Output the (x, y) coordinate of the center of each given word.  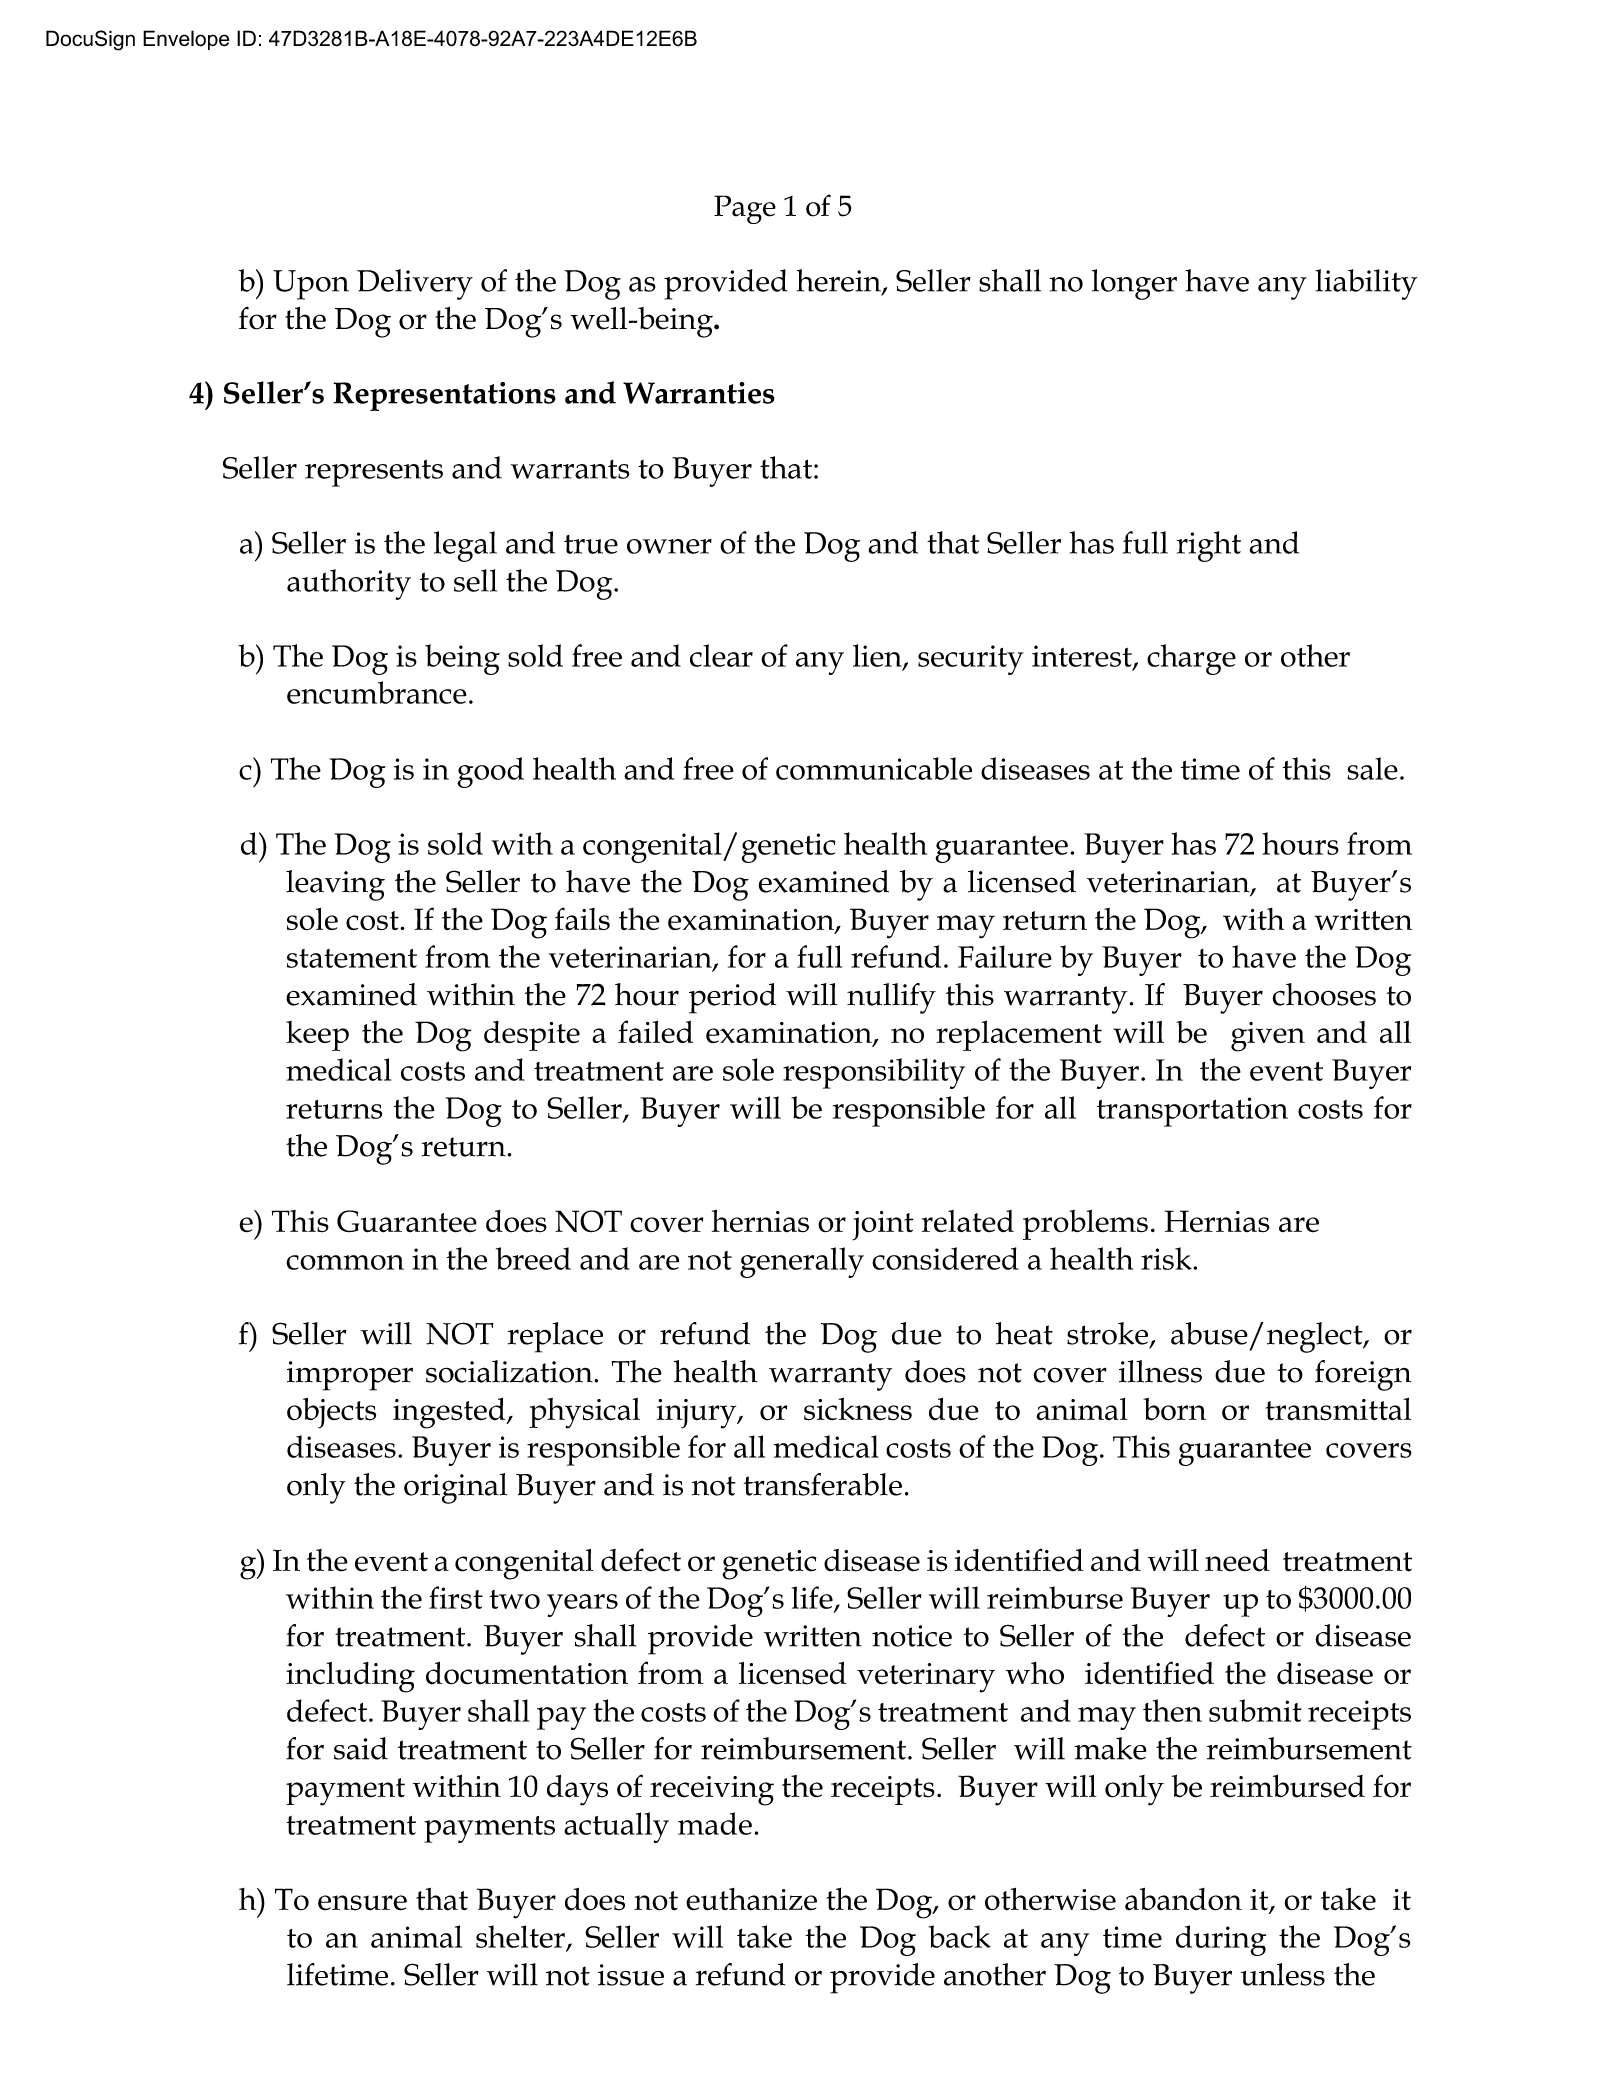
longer (1134, 284)
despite (532, 1036)
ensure (362, 1903)
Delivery (415, 284)
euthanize (751, 1899)
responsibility (874, 1073)
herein (840, 281)
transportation (1192, 1112)
